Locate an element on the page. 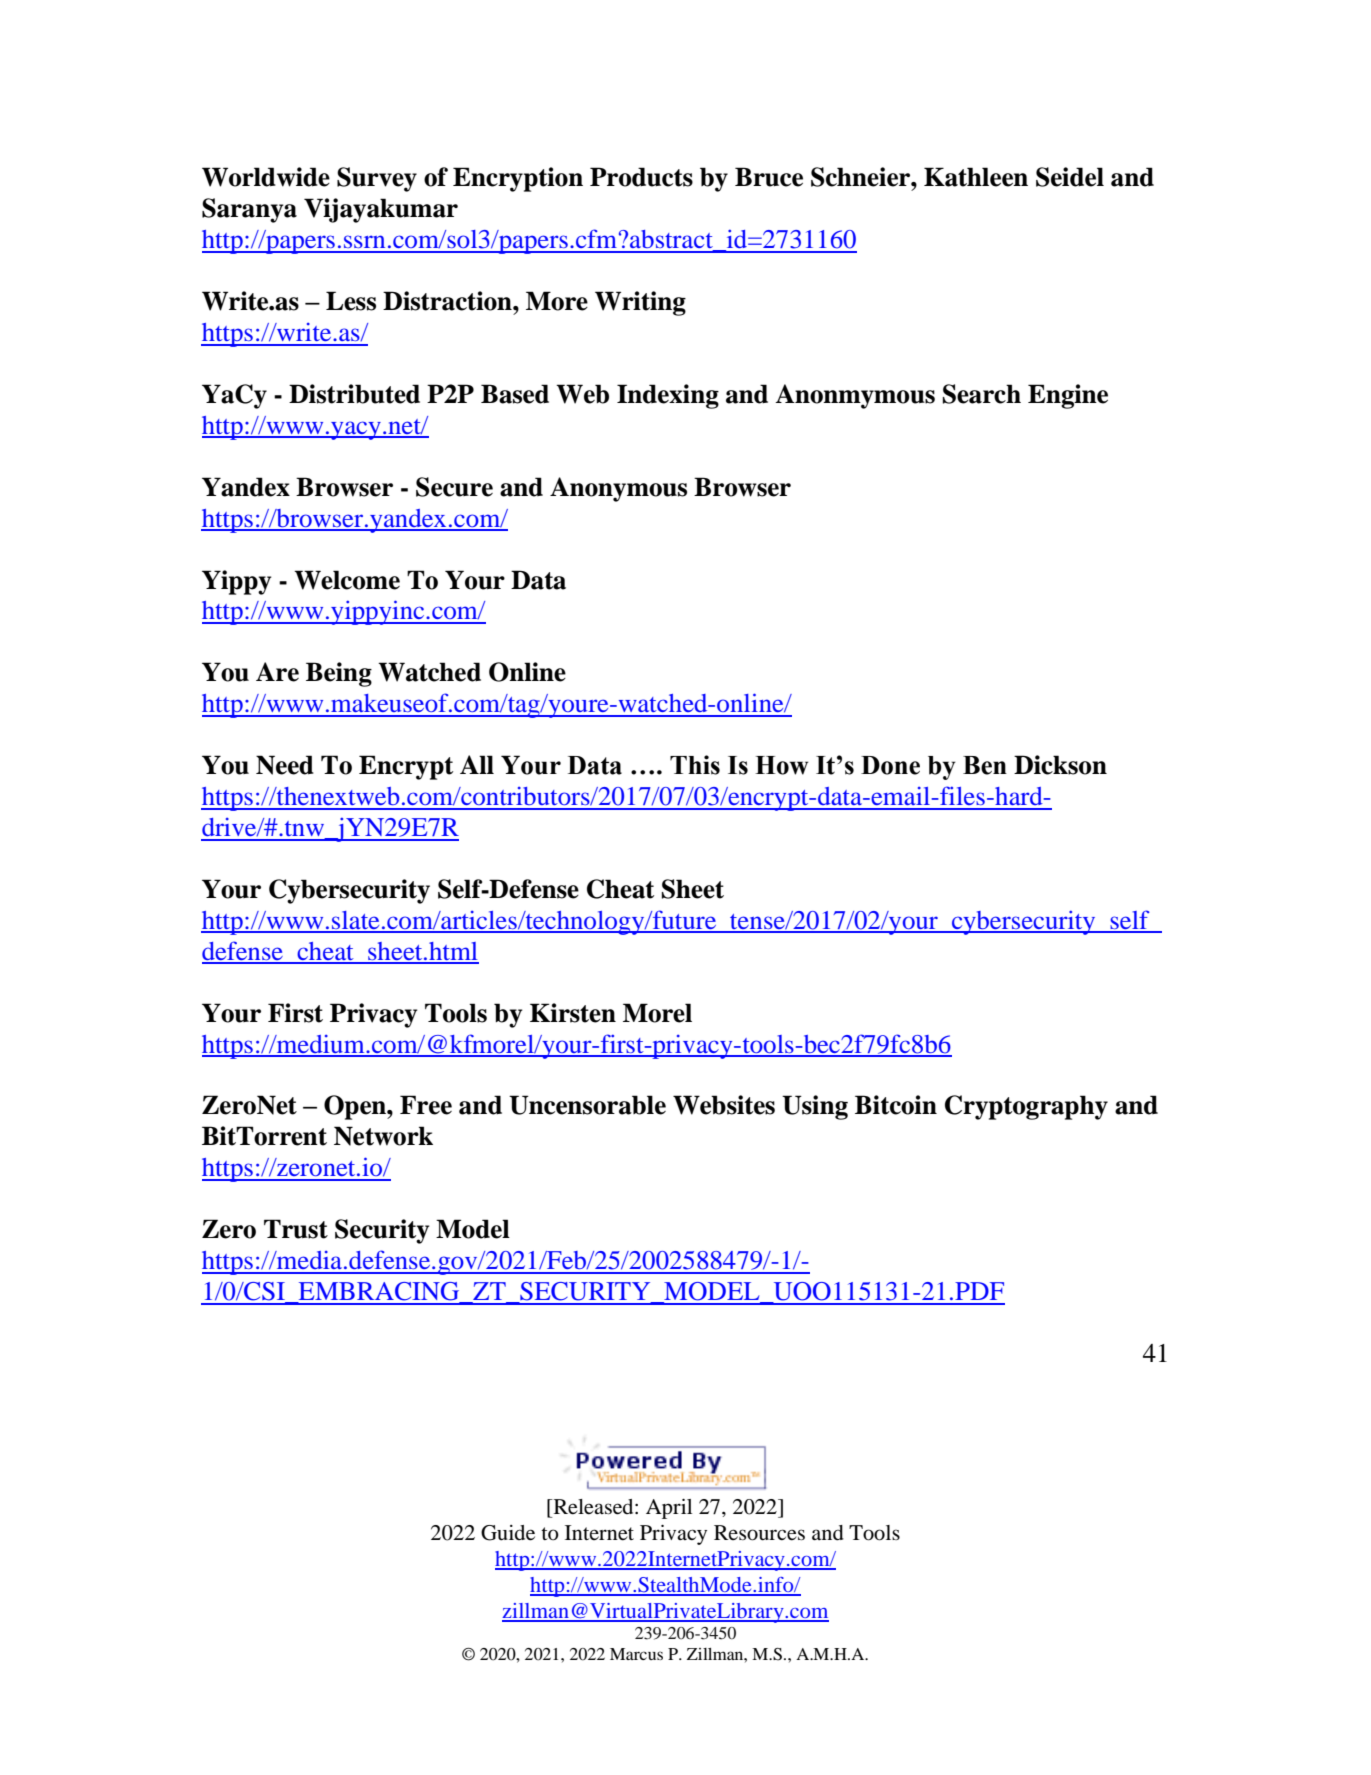 This document has height=1775, width=1371. Cryptography is located at coordinates (1026, 1107).
